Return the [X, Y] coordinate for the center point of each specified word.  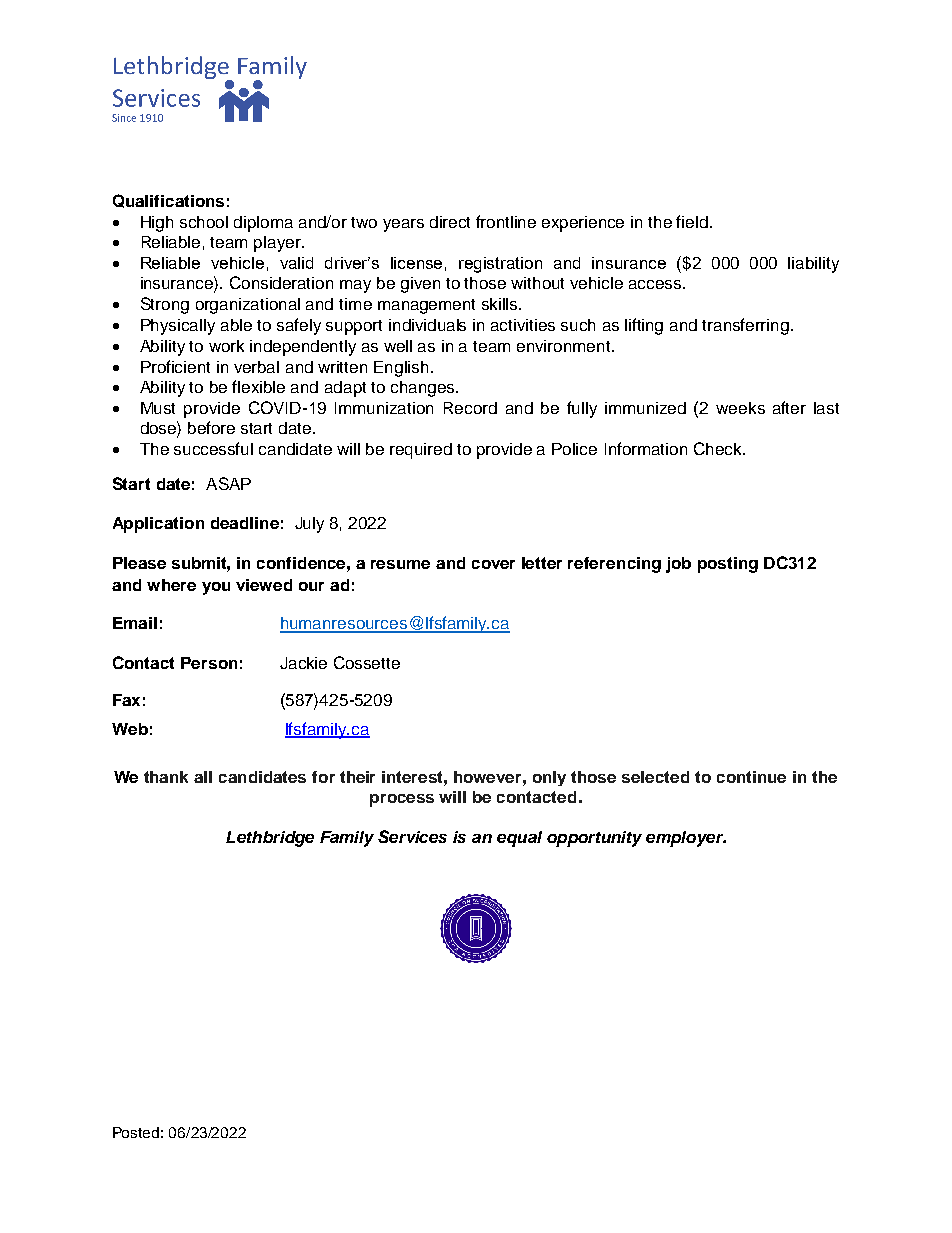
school [204, 222]
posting [728, 565]
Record [470, 408]
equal [519, 839]
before [211, 427]
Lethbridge [270, 839]
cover [493, 564]
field [692, 221]
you [216, 588]
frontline [506, 221]
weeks [740, 408]
